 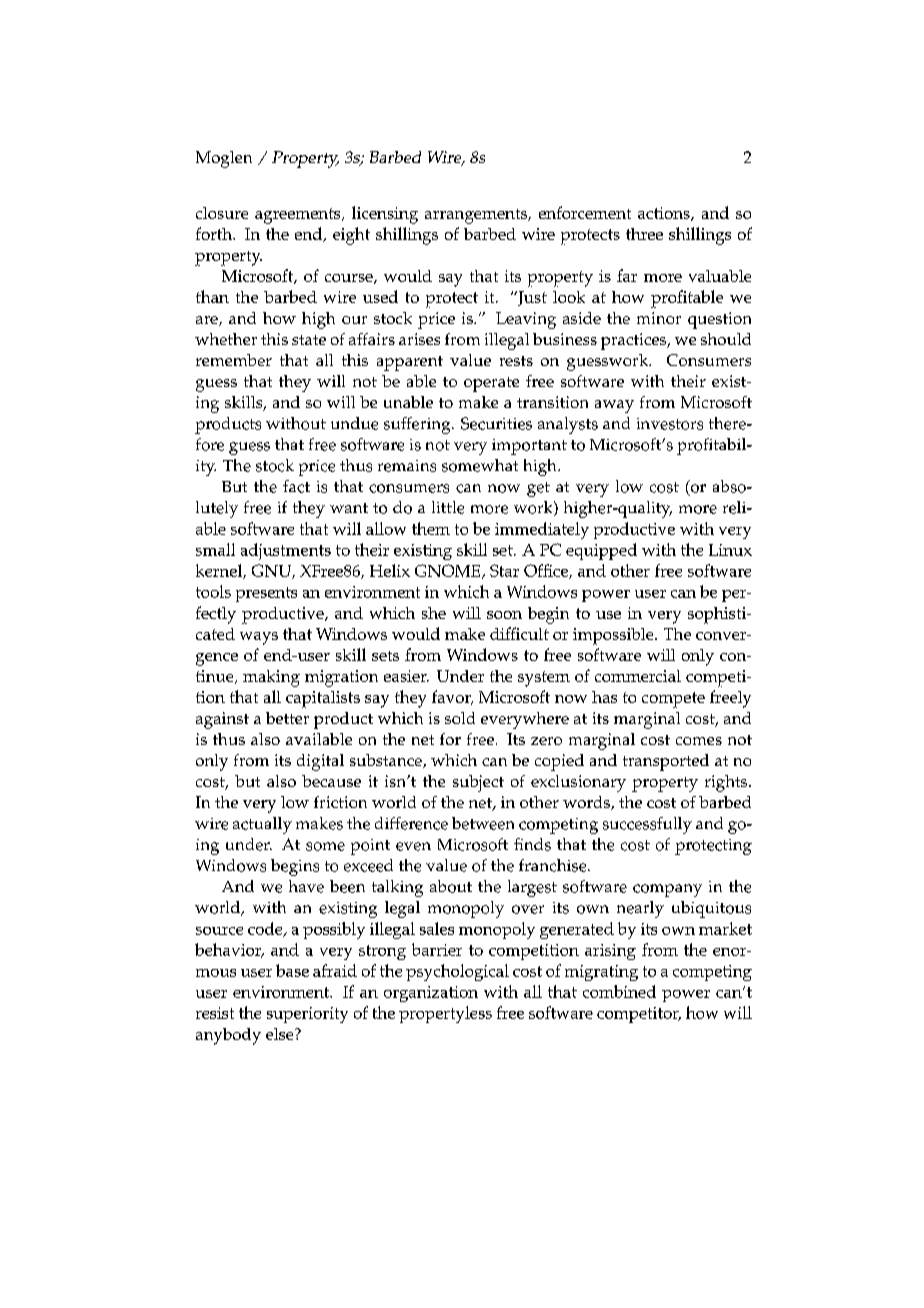 What do you see at coordinates (496, 423) in the screenshot?
I see `Securities` at bounding box center [496, 423].
